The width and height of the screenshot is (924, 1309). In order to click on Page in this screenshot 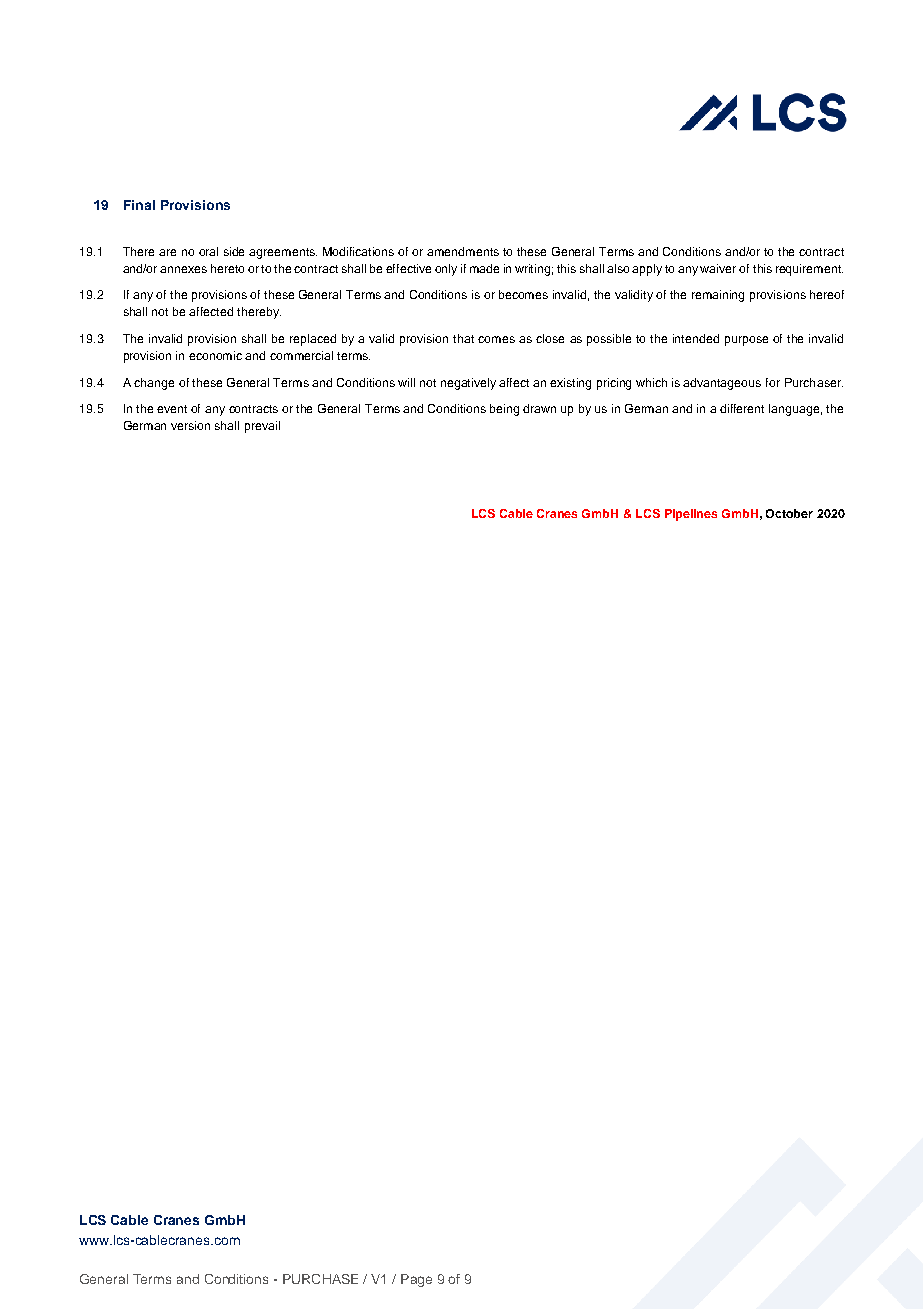, I will do `click(416, 1280)`.
